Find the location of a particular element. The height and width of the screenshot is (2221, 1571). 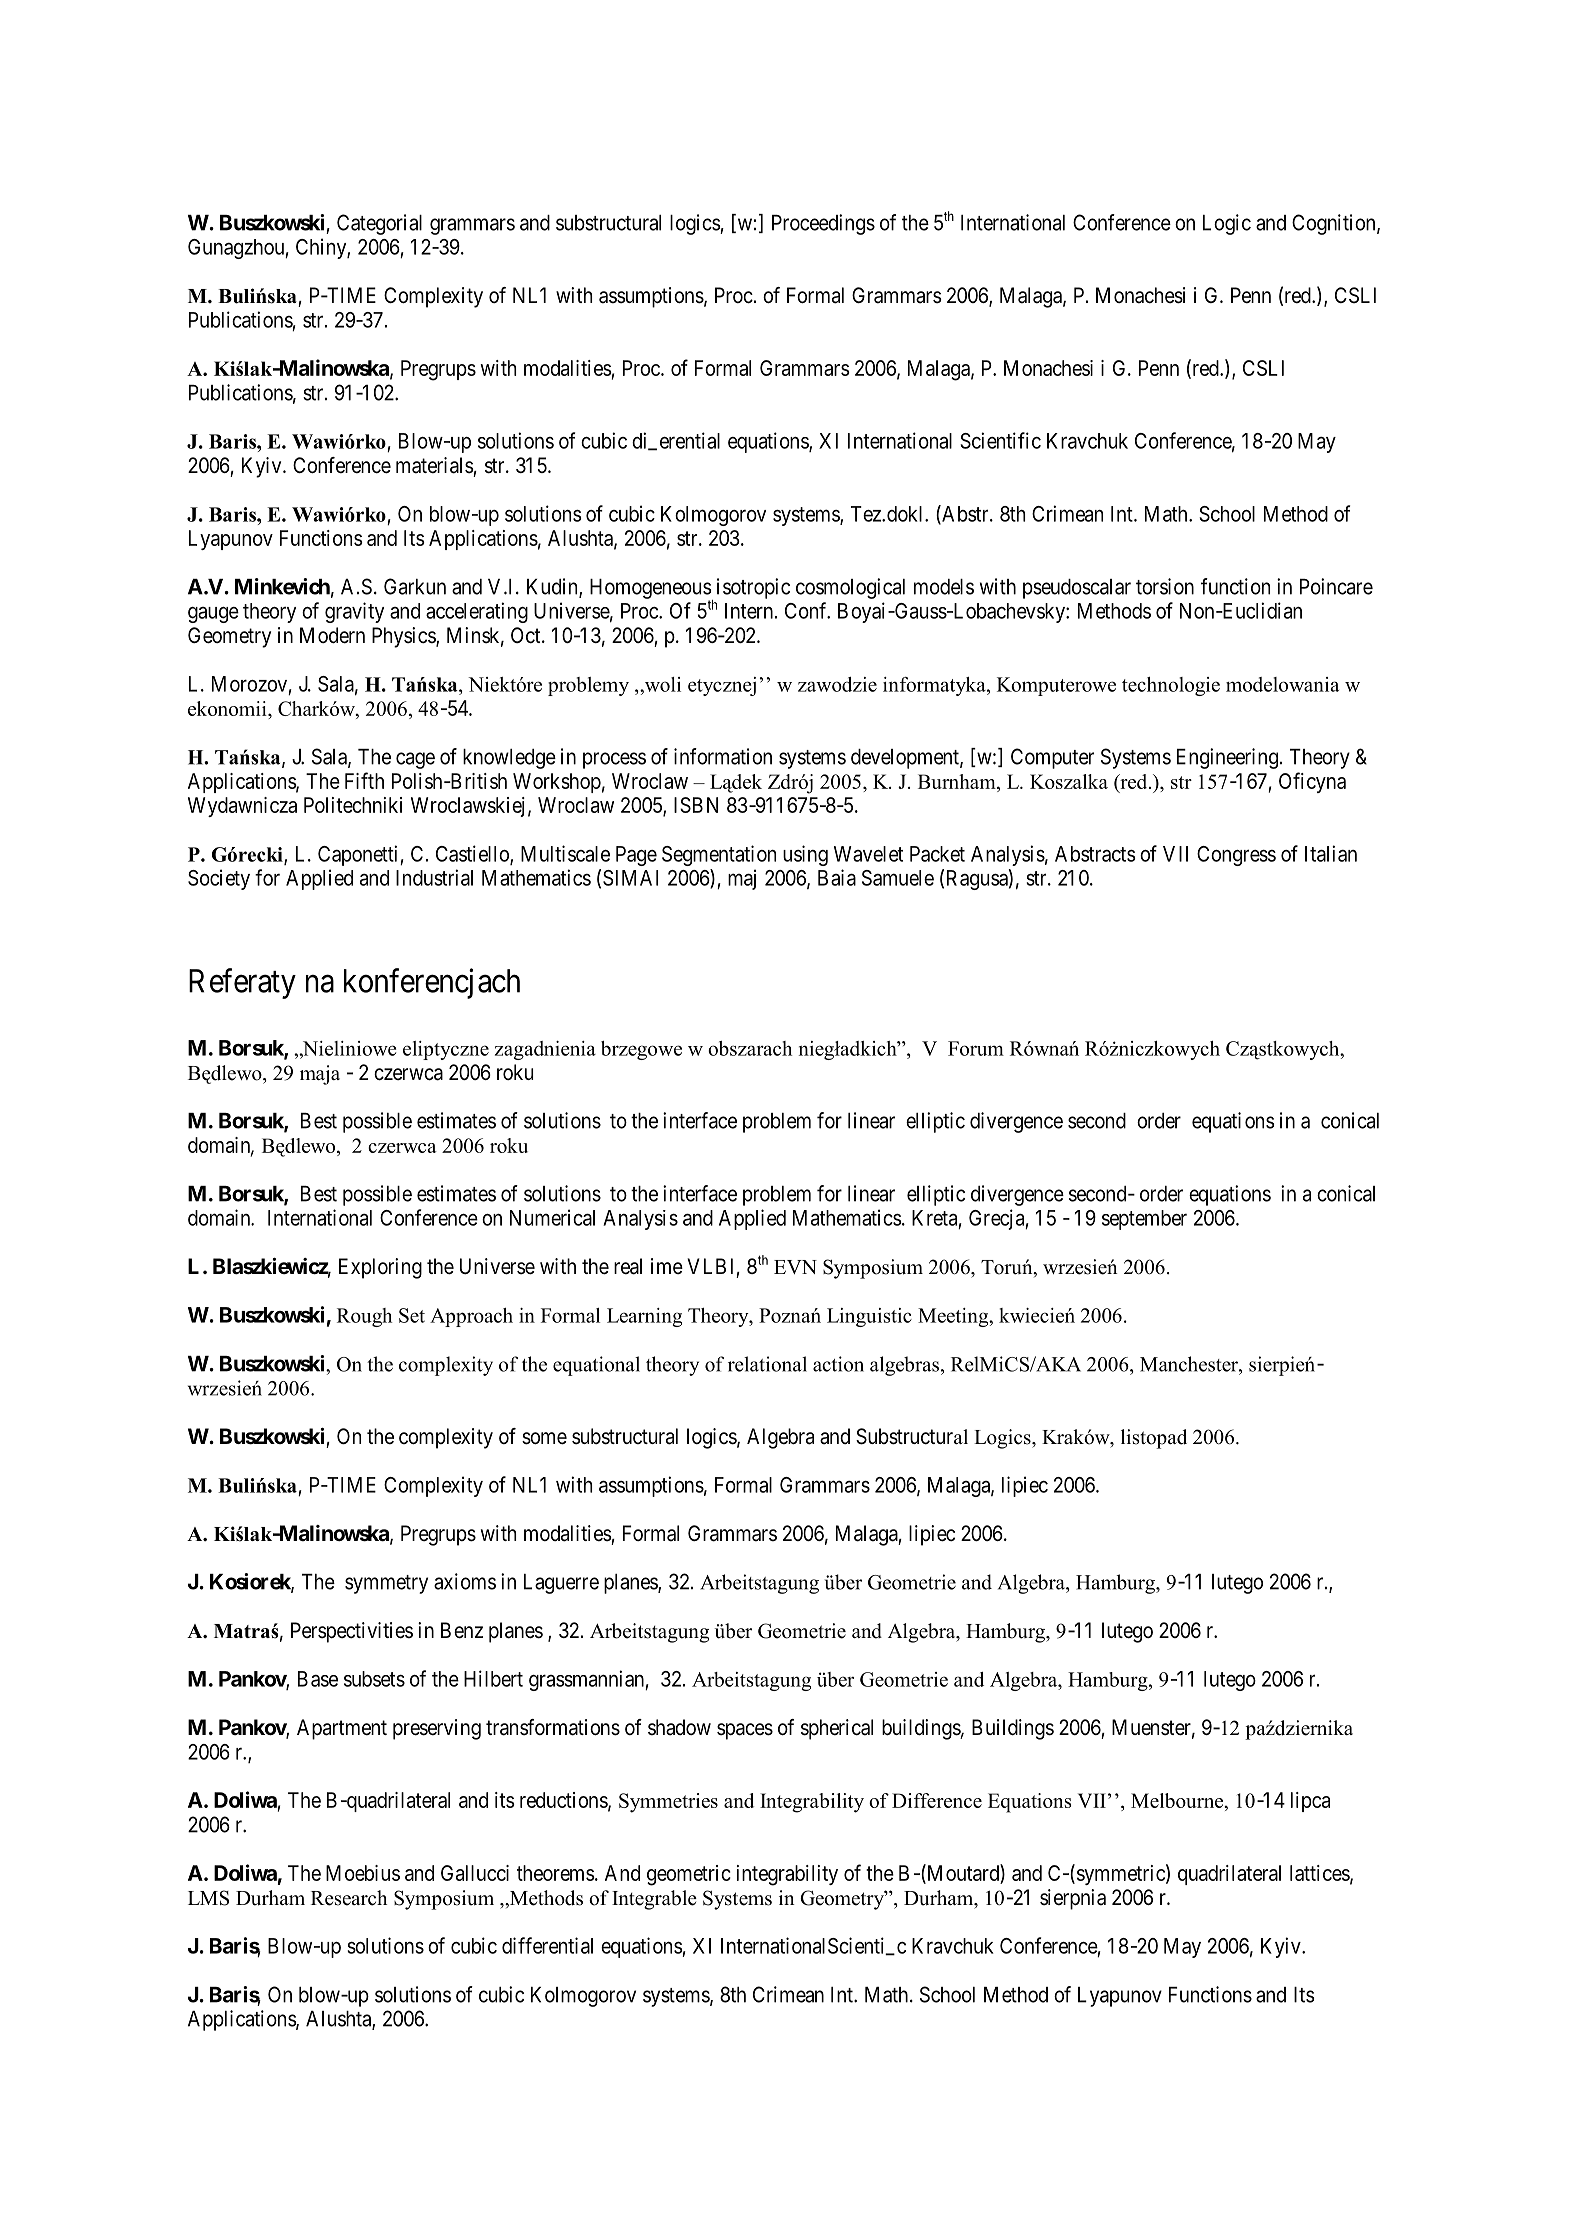

geometric is located at coordinates (689, 1875).
